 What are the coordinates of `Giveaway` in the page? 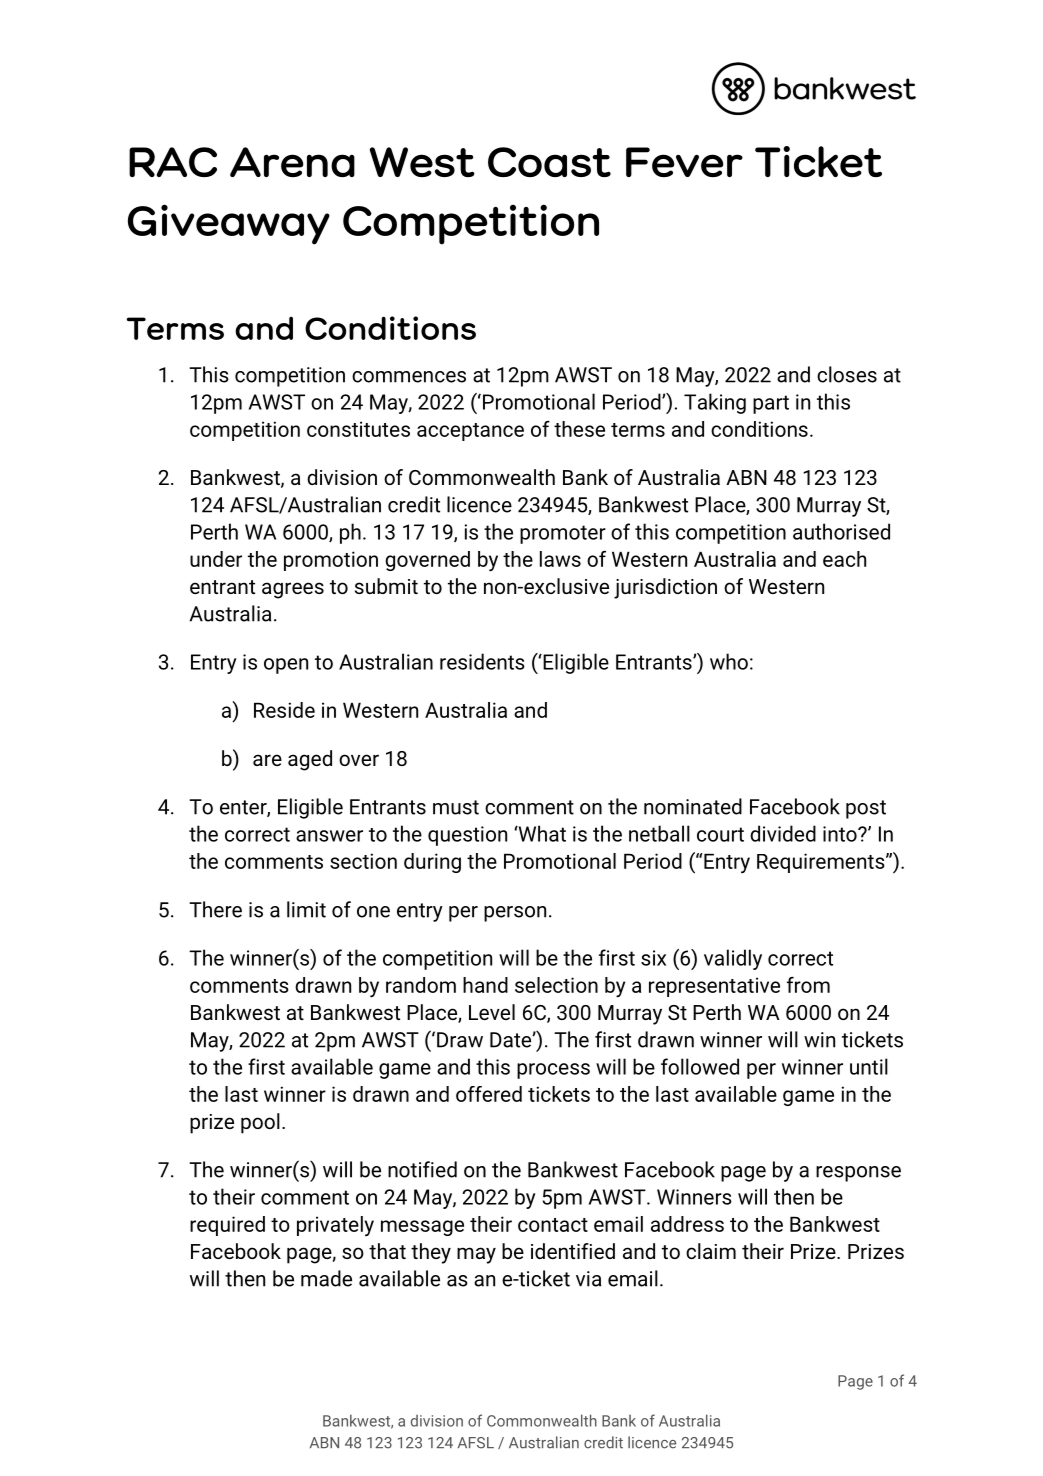 It's located at (229, 224).
